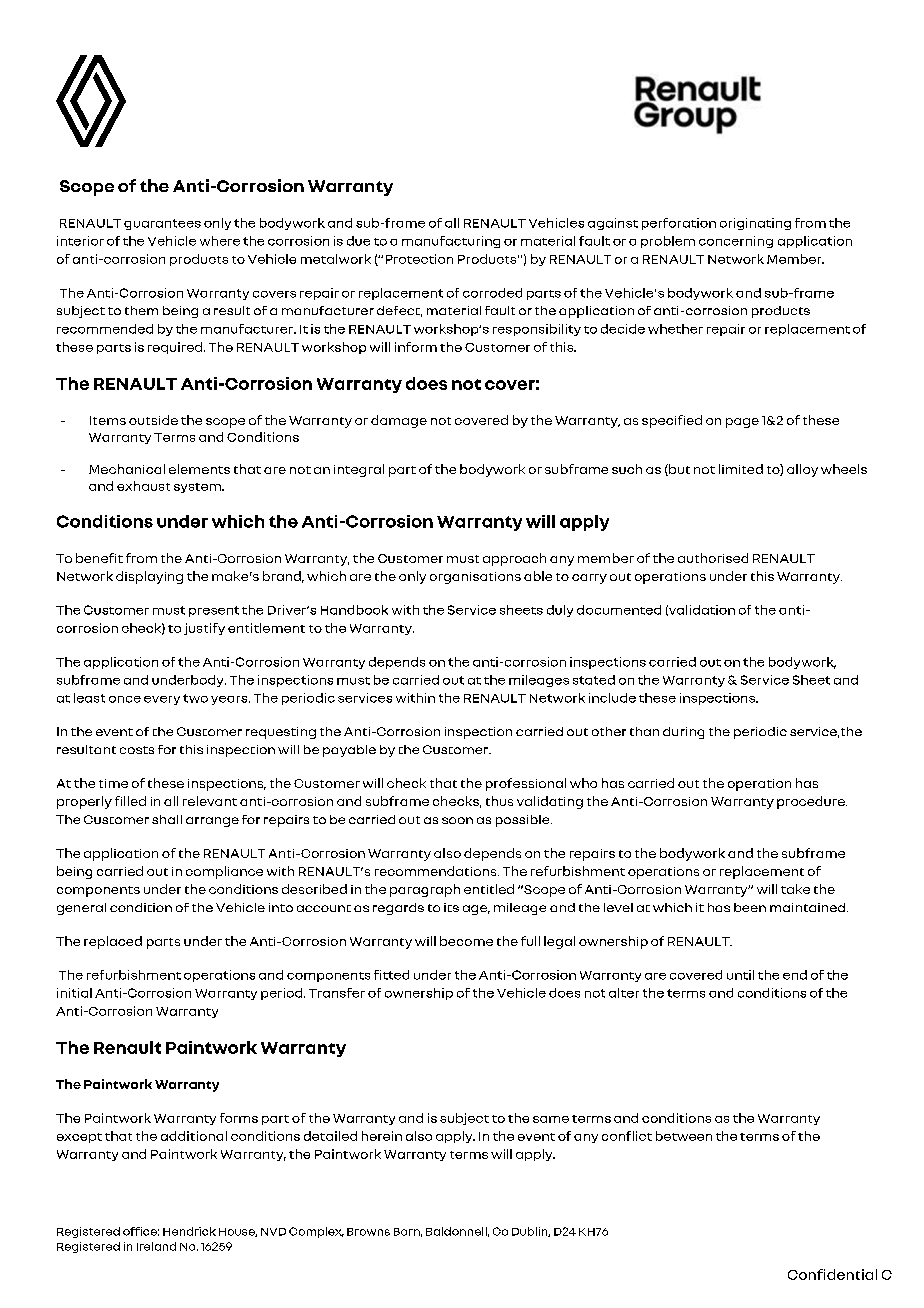  I want to click on professional, so click(526, 784).
